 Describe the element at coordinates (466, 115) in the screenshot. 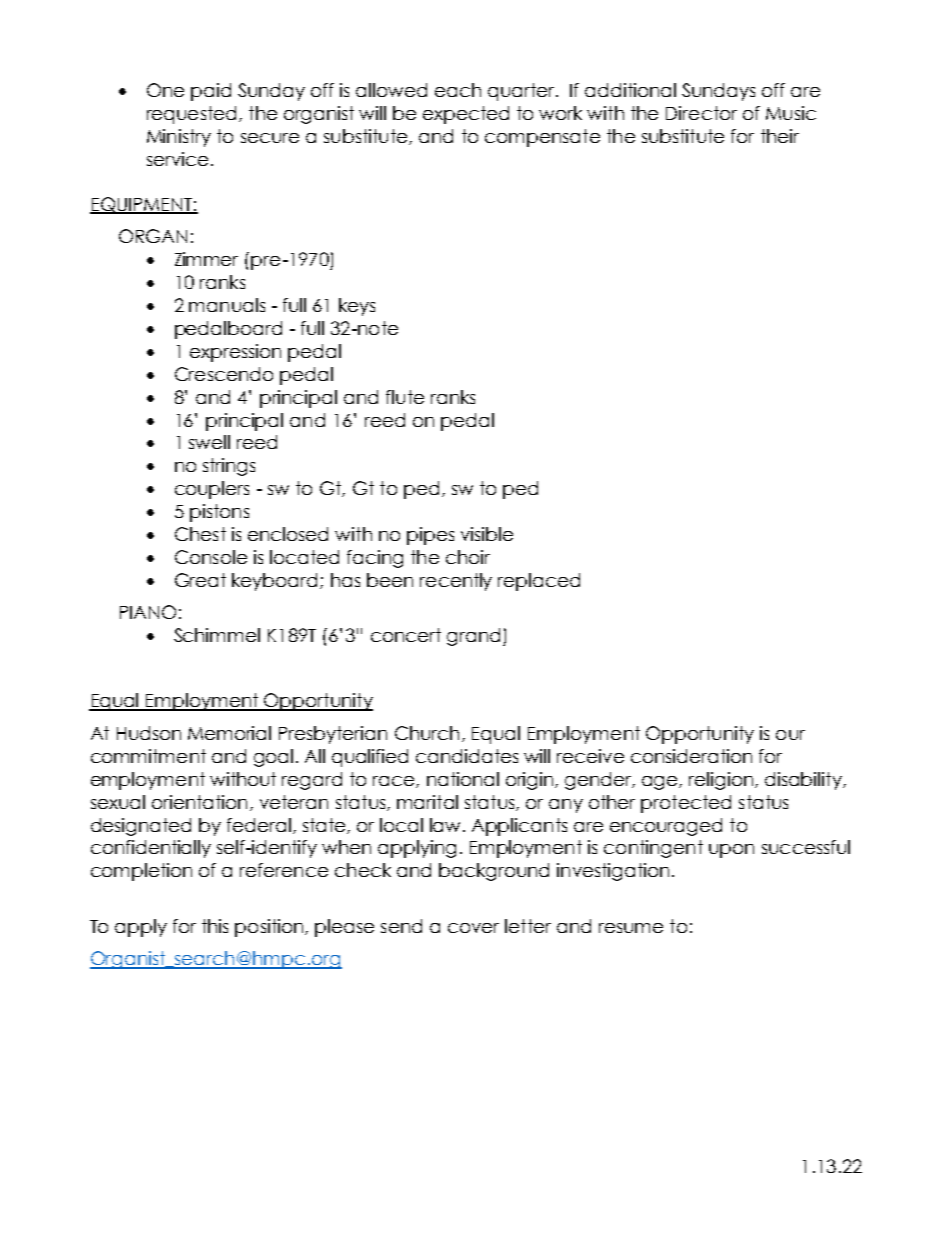

I see `expected` at that location.
